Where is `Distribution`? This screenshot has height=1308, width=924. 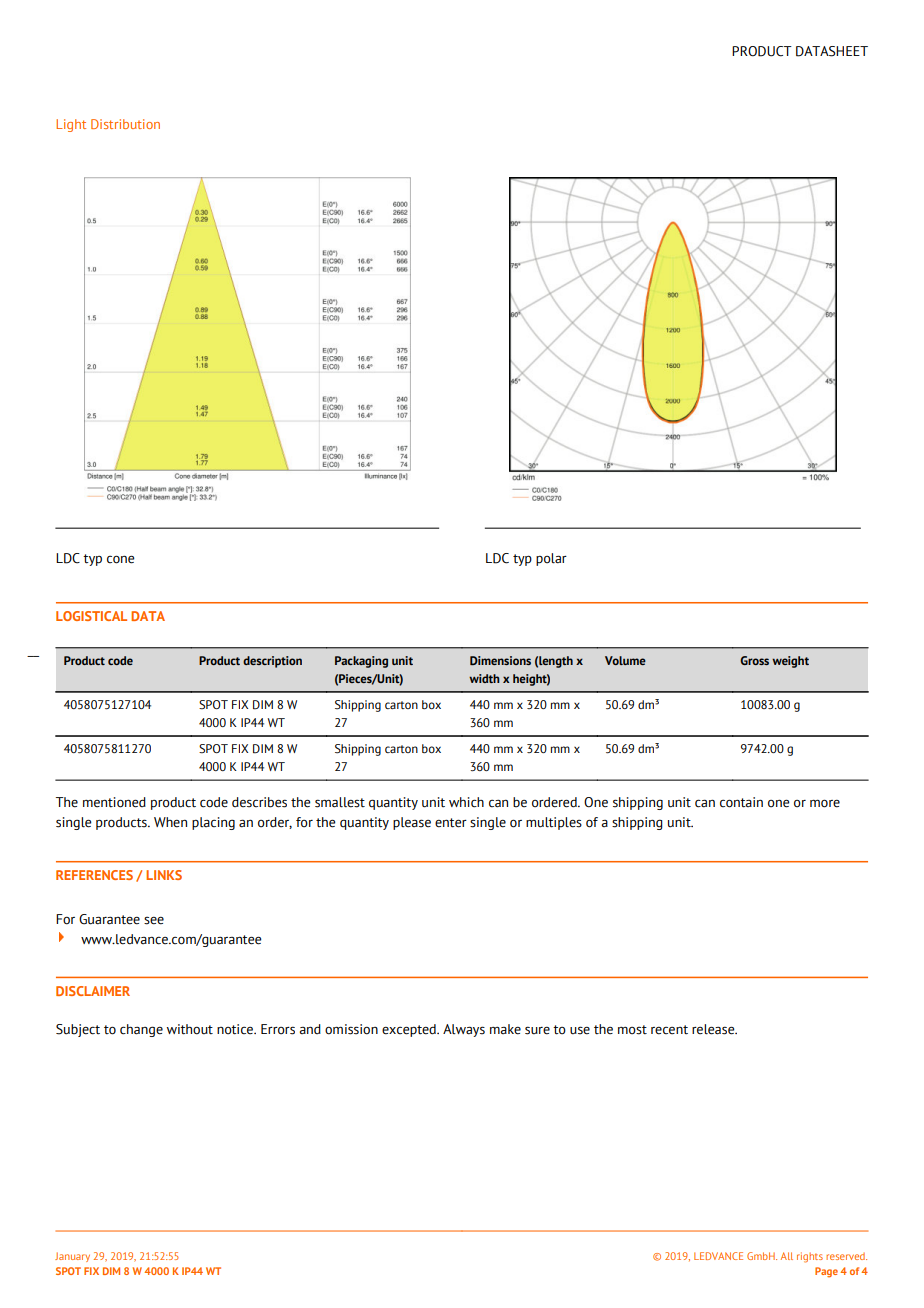
Distribution is located at coordinates (125, 124).
